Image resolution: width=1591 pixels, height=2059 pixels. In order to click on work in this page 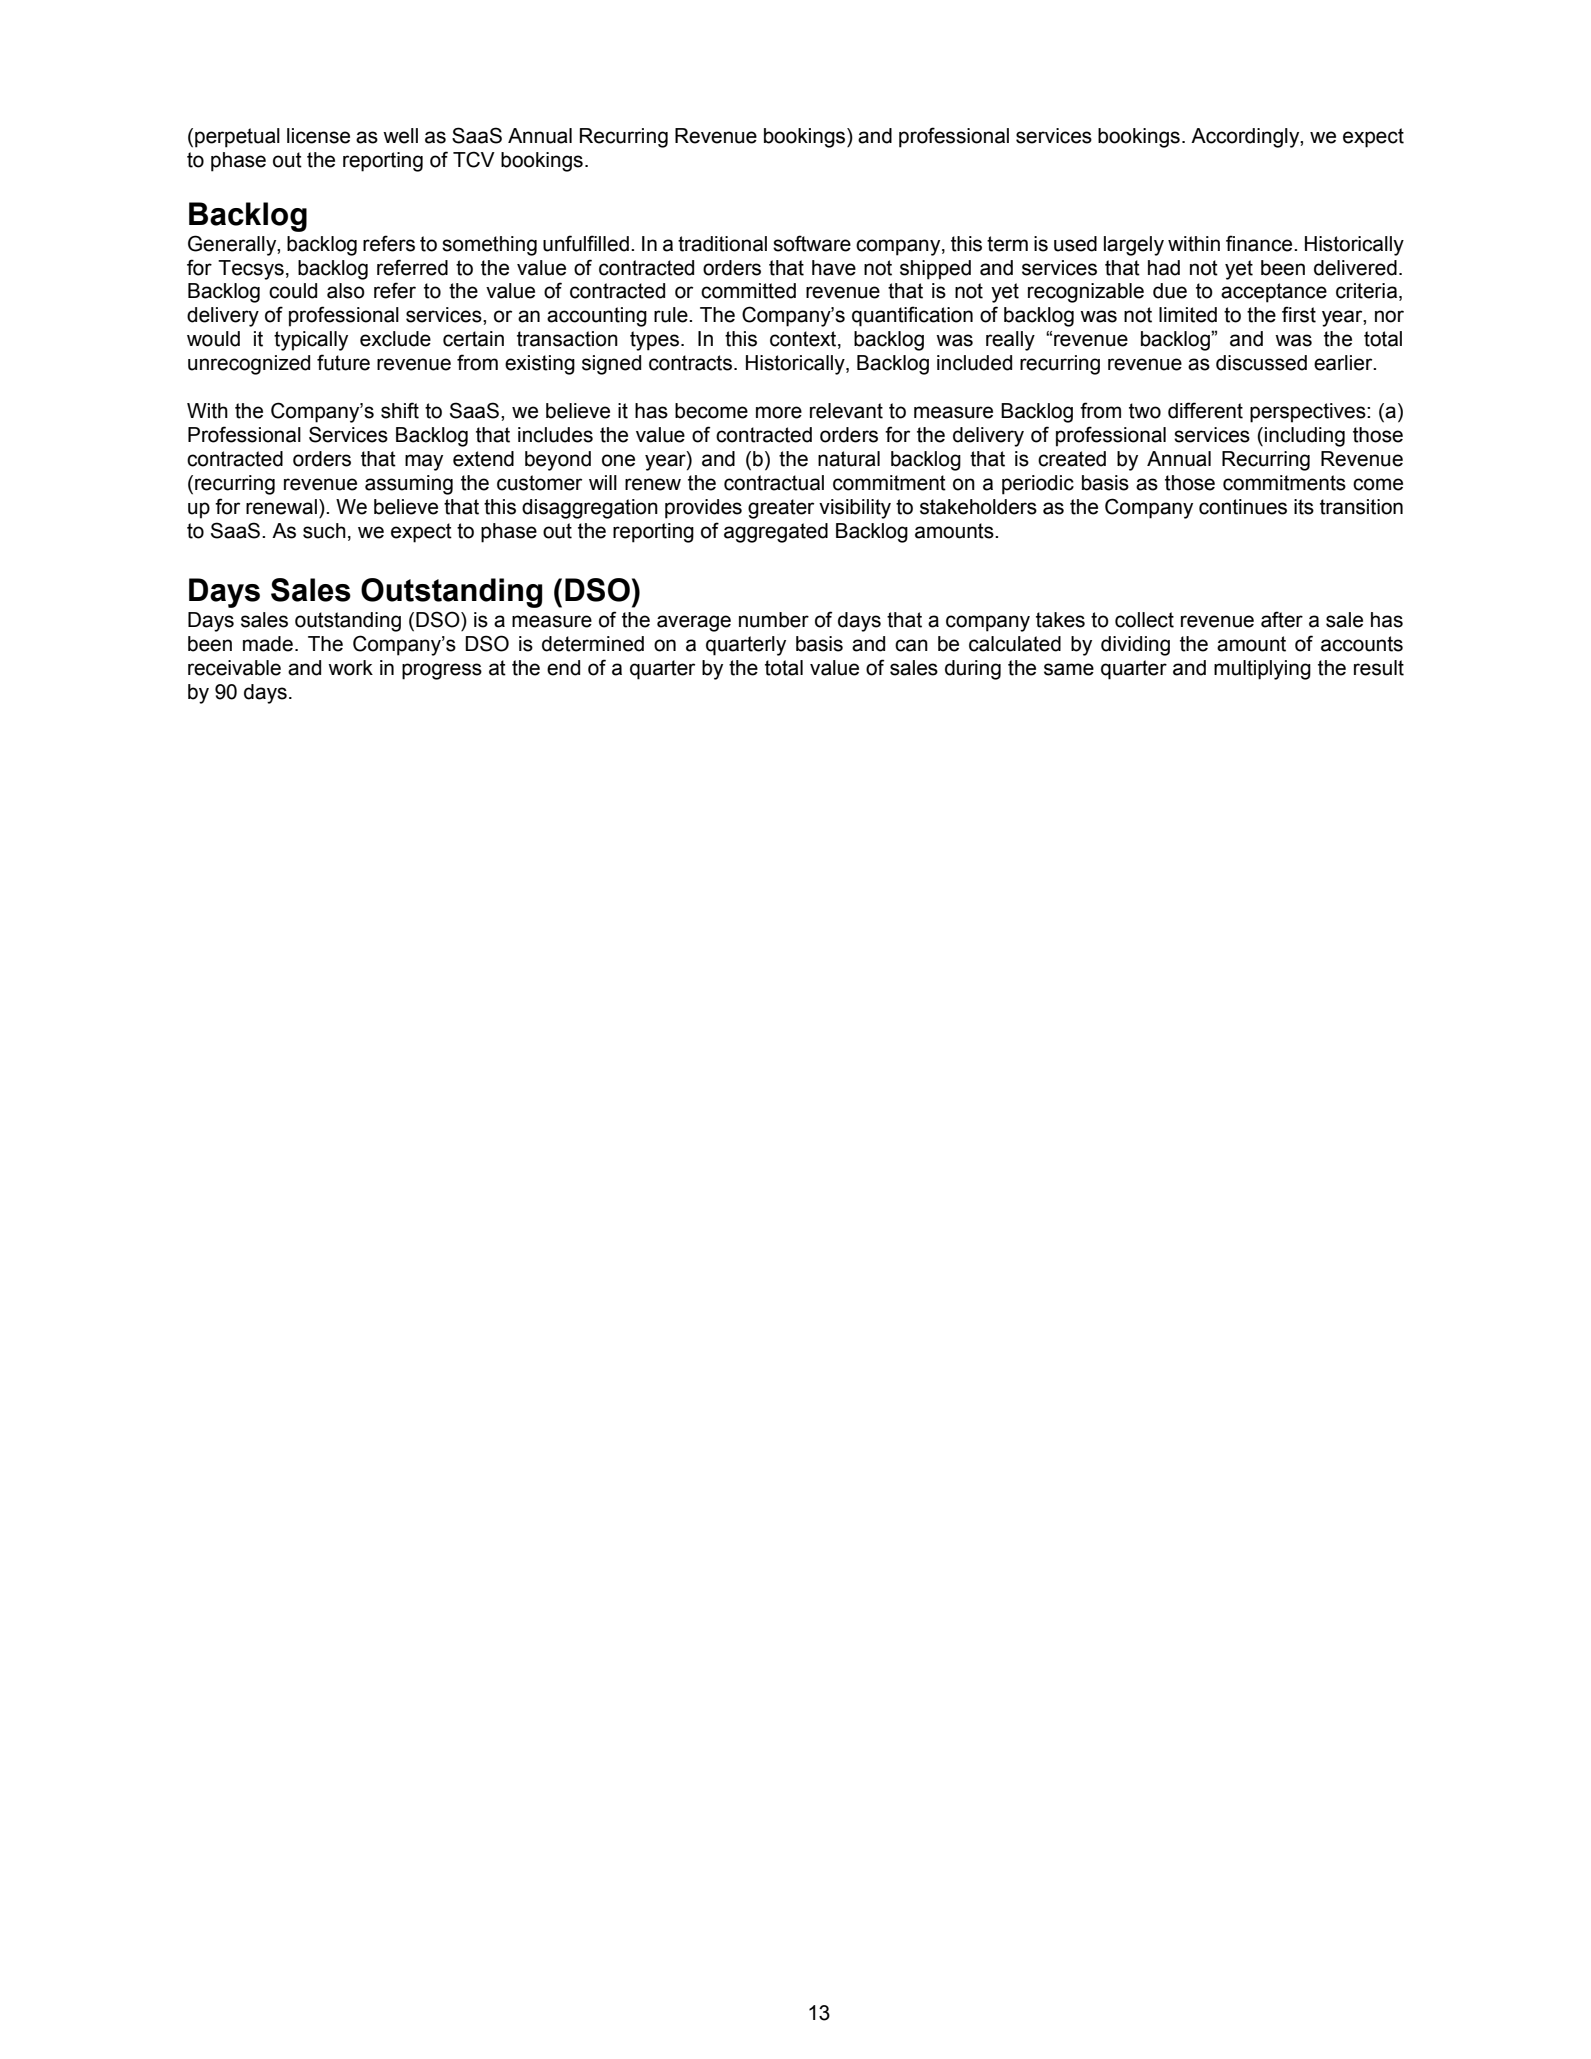, I will do `click(350, 668)`.
